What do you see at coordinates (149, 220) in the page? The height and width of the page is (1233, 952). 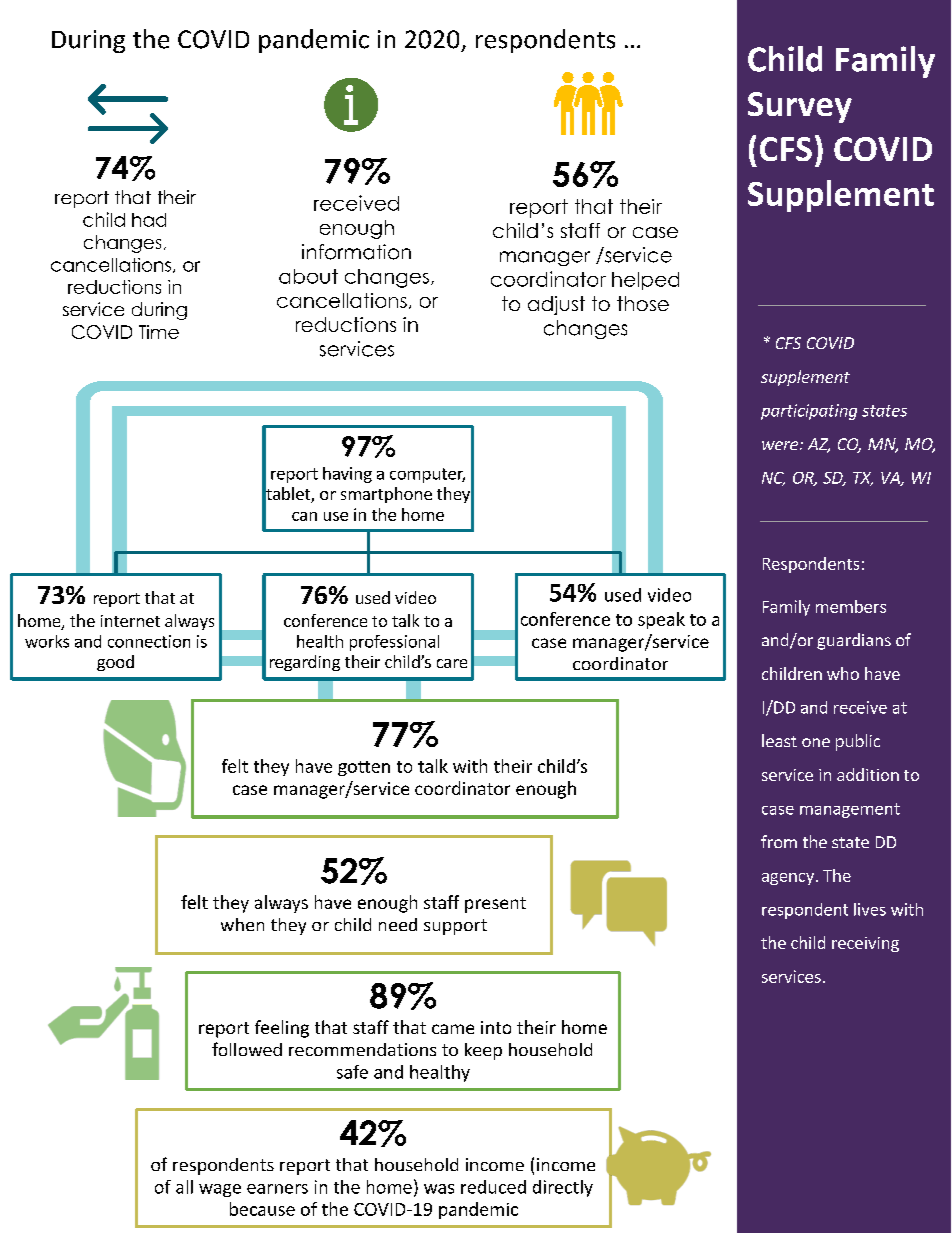 I see `had` at bounding box center [149, 220].
